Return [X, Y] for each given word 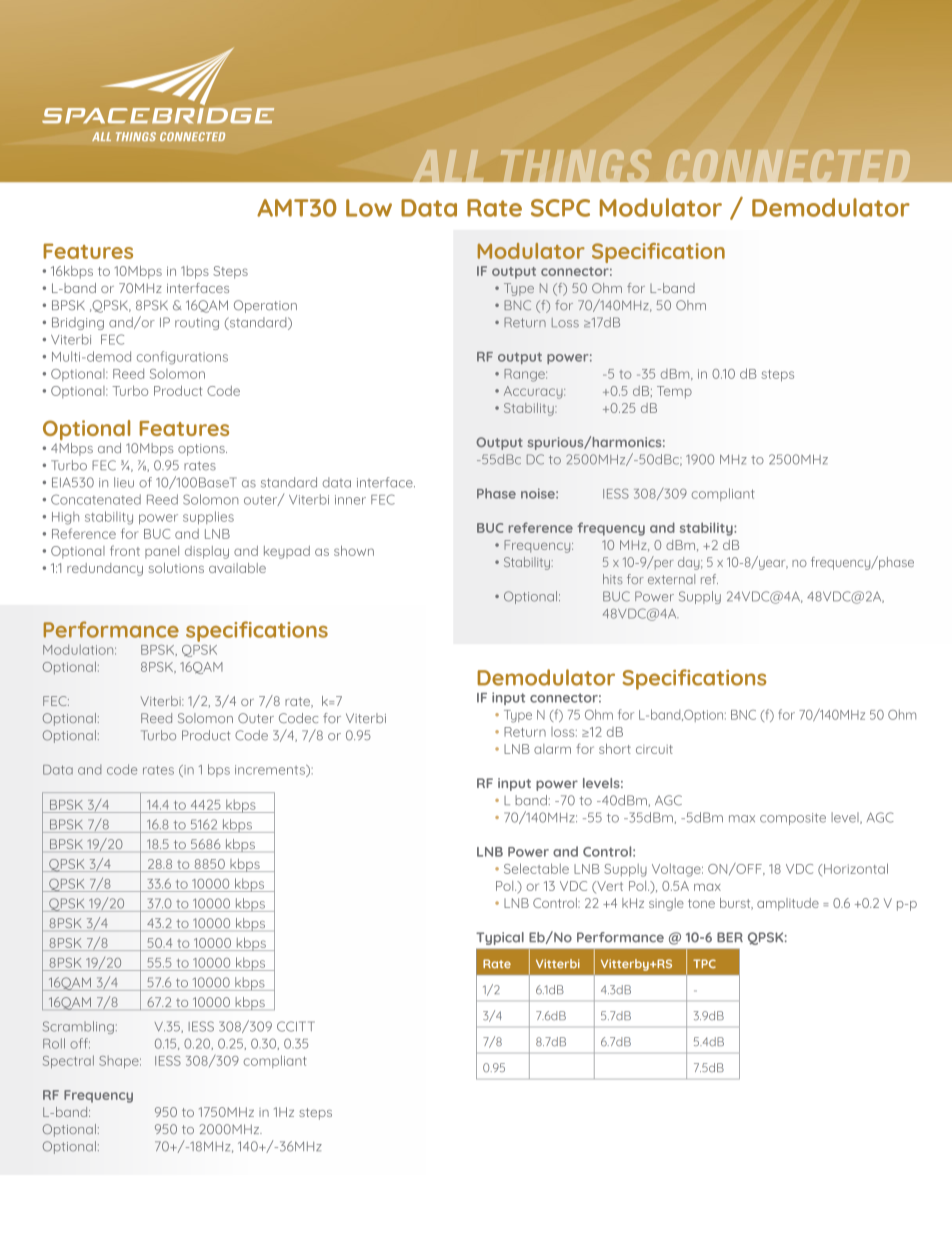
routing [197, 324]
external [671, 579]
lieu [124, 482]
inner [350, 500]
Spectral [68, 1061]
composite [793, 819]
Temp [674, 392]
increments [271, 771]
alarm [552, 749]
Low [369, 208]
